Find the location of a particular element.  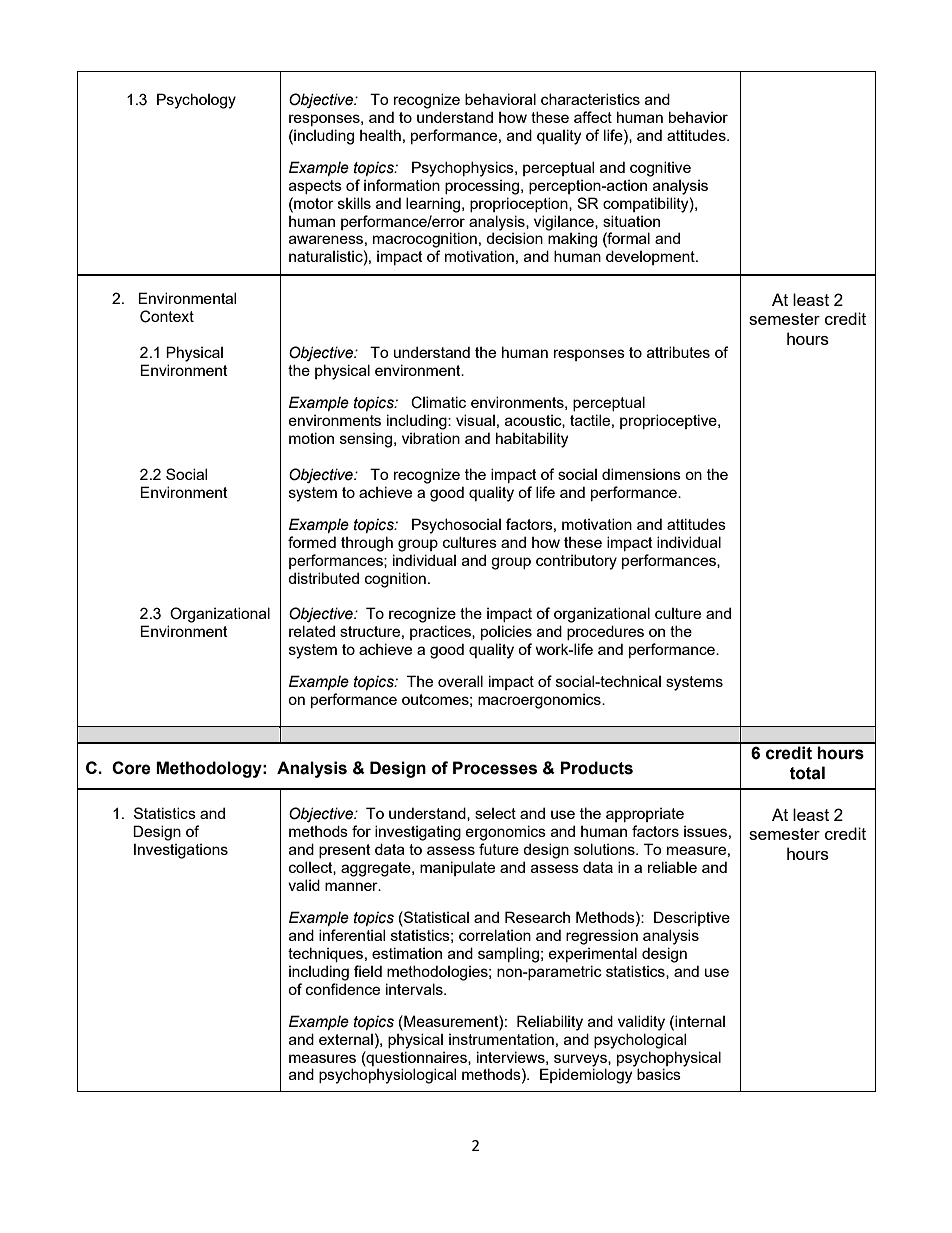

appropriate is located at coordinates (645, 815).
